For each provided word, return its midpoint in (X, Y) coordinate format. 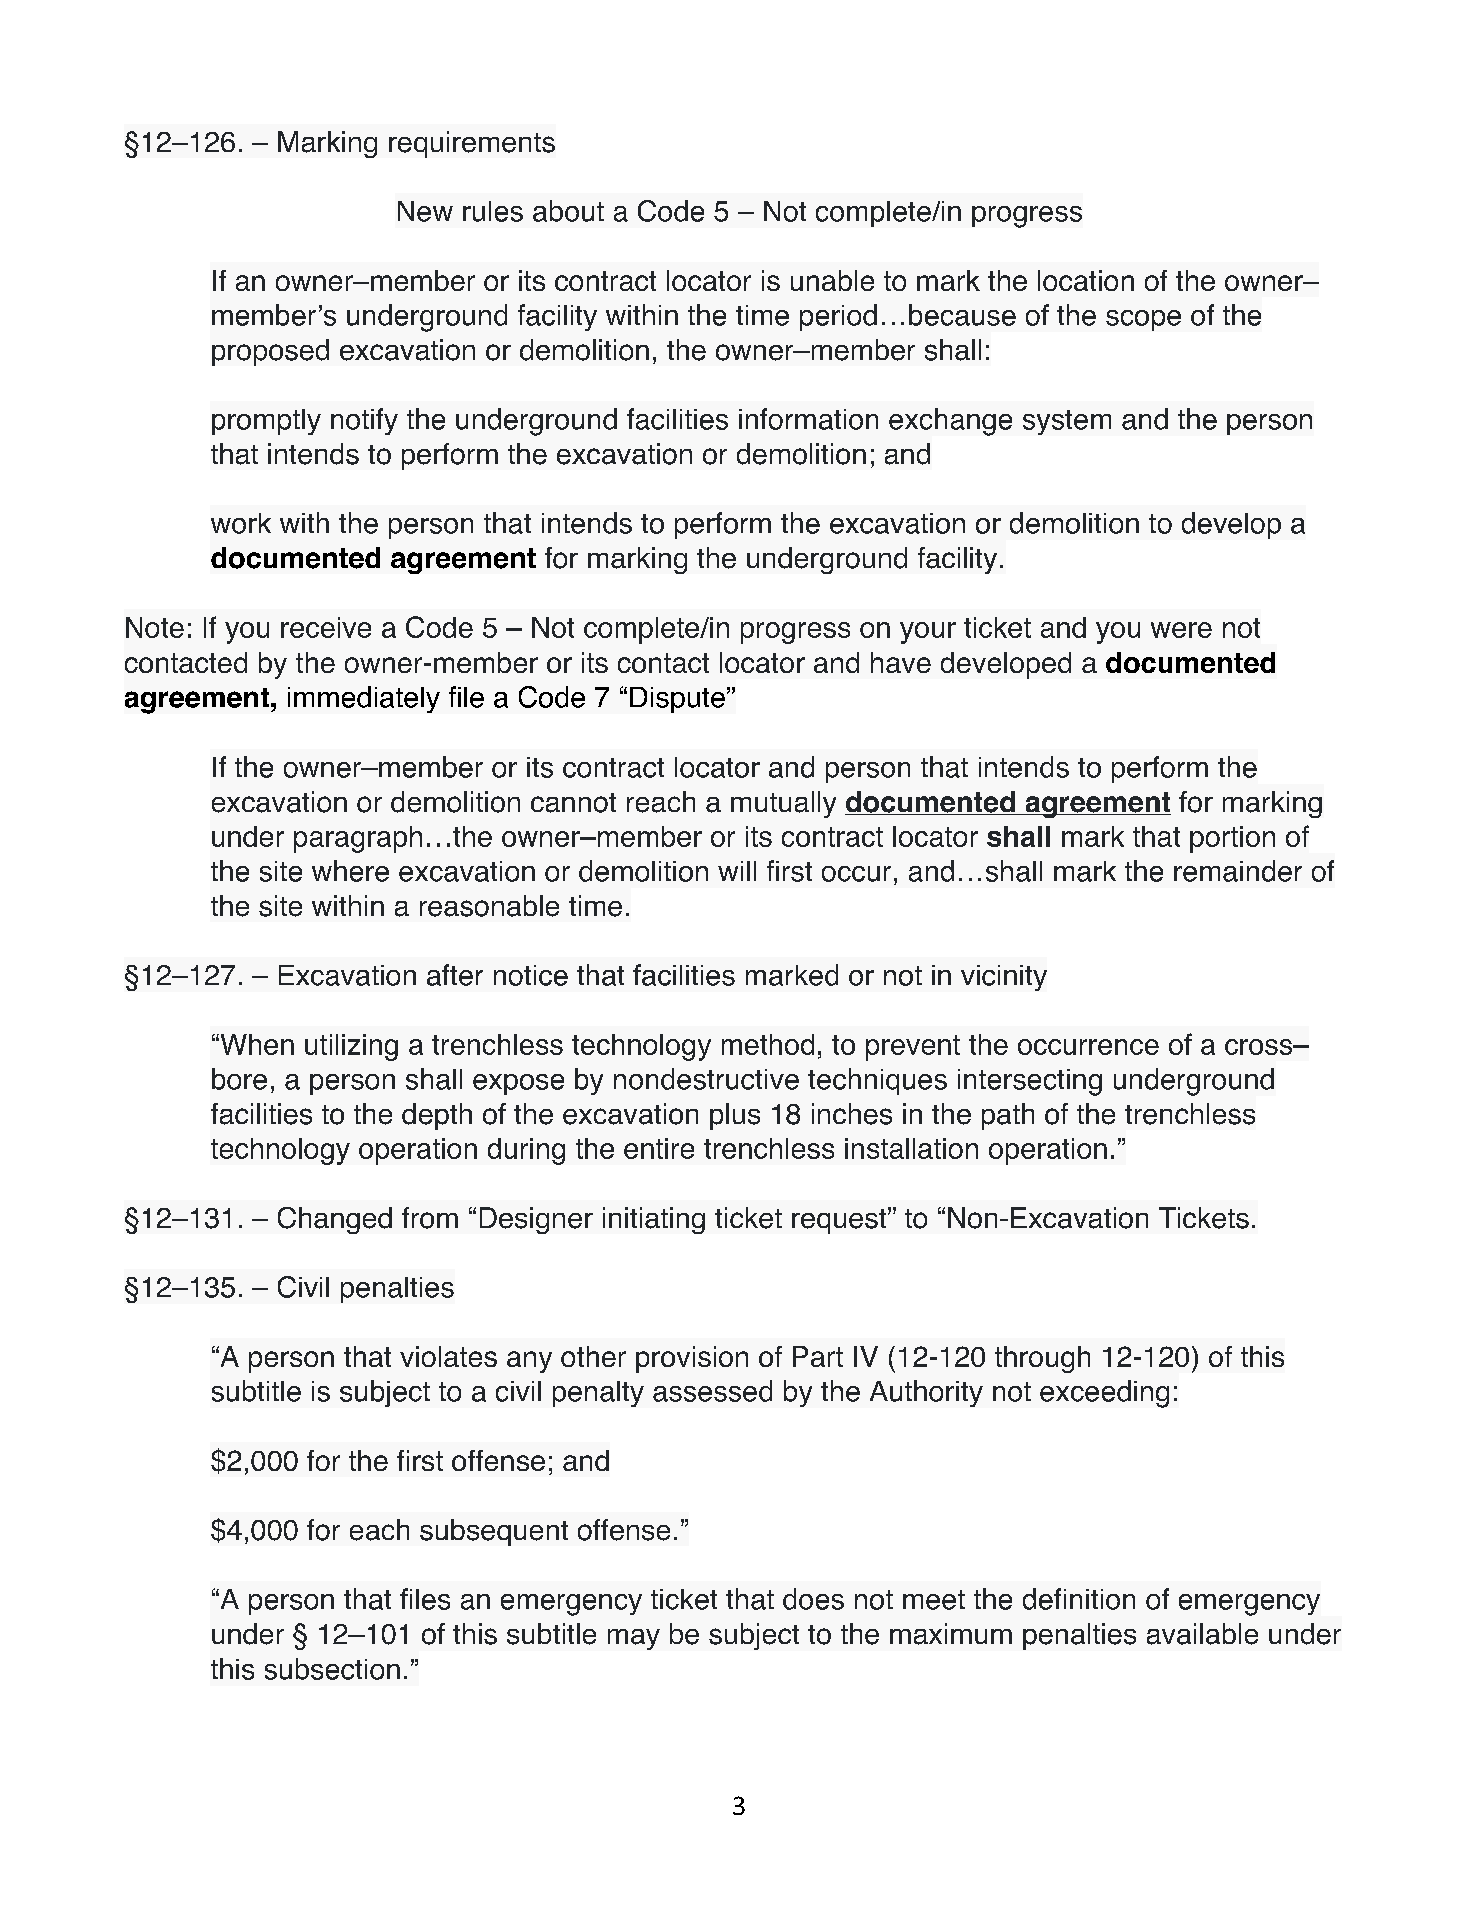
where (350, 871)
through (1042, 1359)
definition (1079, 1599)
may (634, 1639)
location (1086, 280)
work (241, 523)
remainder (1238, 871)
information (808, 419)
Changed (335, 1220)
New (425, 211)
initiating (654, 1220)
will (737, 871)
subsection (332, 1669)
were (1181, 630)
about (568, 211)
